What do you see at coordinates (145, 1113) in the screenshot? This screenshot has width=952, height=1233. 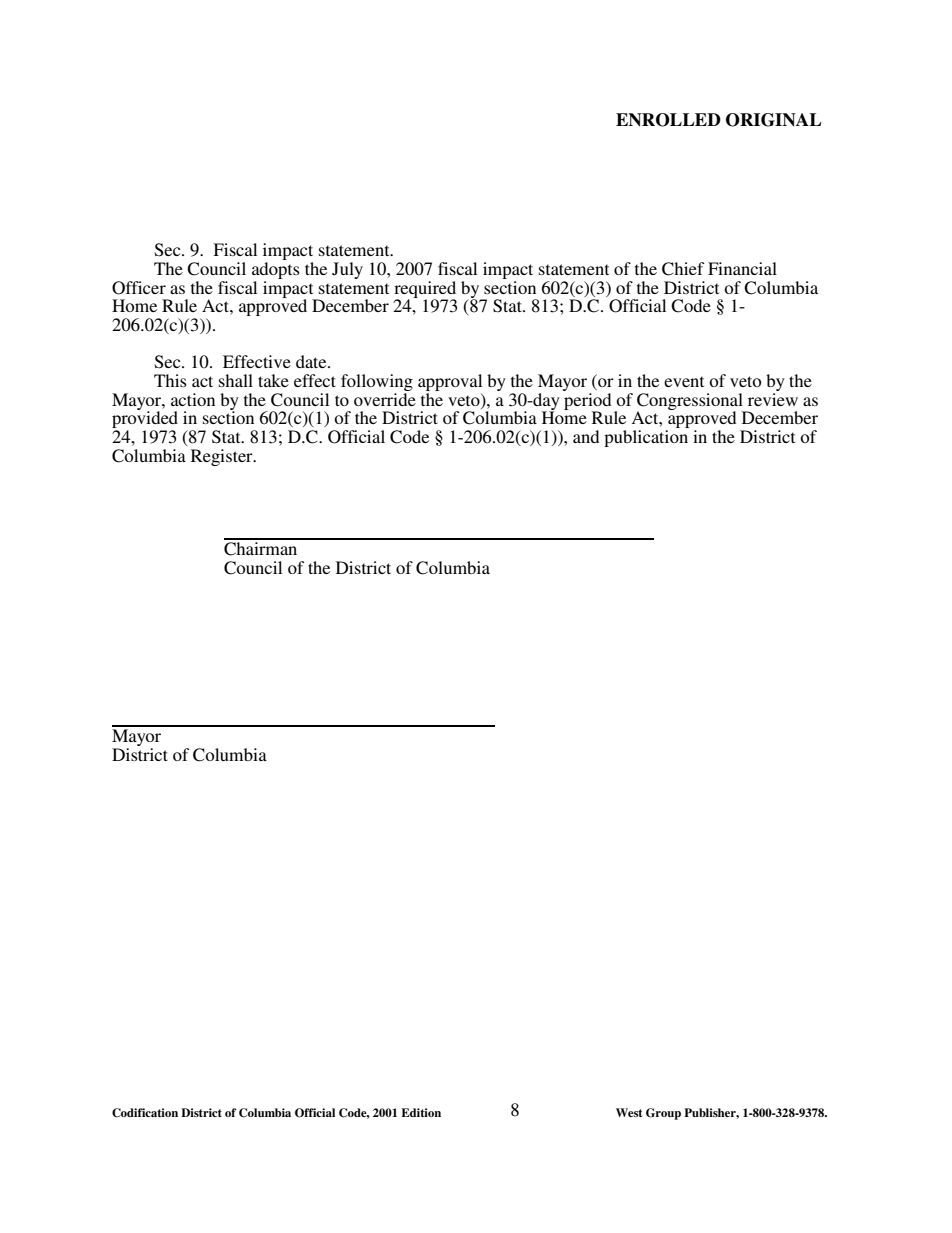 I see `Codification` at bounding box center [145, 1113].
